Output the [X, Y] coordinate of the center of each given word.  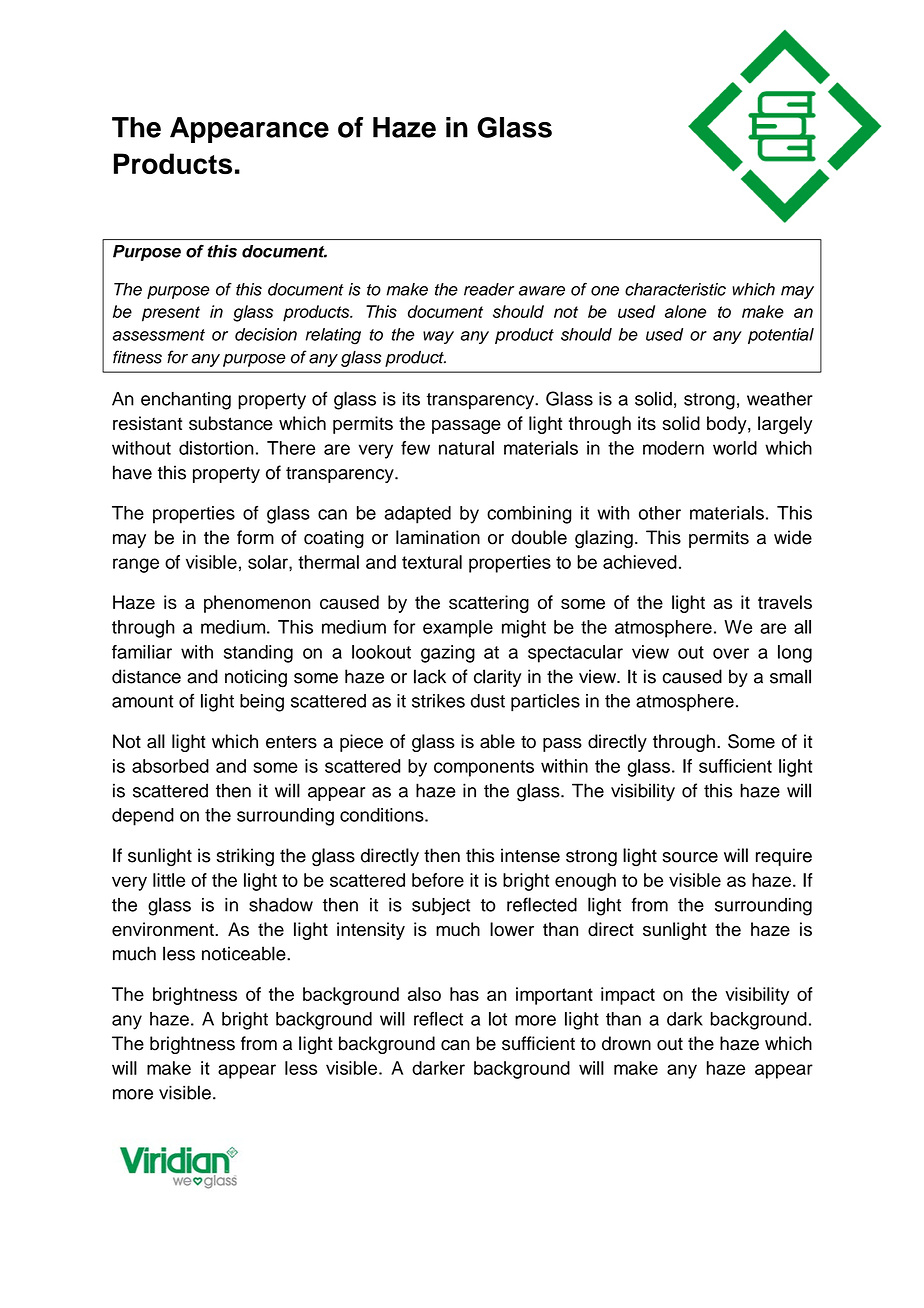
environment [164, 929]
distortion [216, 448]
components [484, 768]
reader [489, 289]
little [169, 880]
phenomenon [257, 604]
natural [466, 448]
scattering [489, 604]
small [790, 676]
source [690, 857]
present [171, 314]
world [735, 448]
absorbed [170, 766]
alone [685, 311]
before [438, 880]
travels [785, 602]
